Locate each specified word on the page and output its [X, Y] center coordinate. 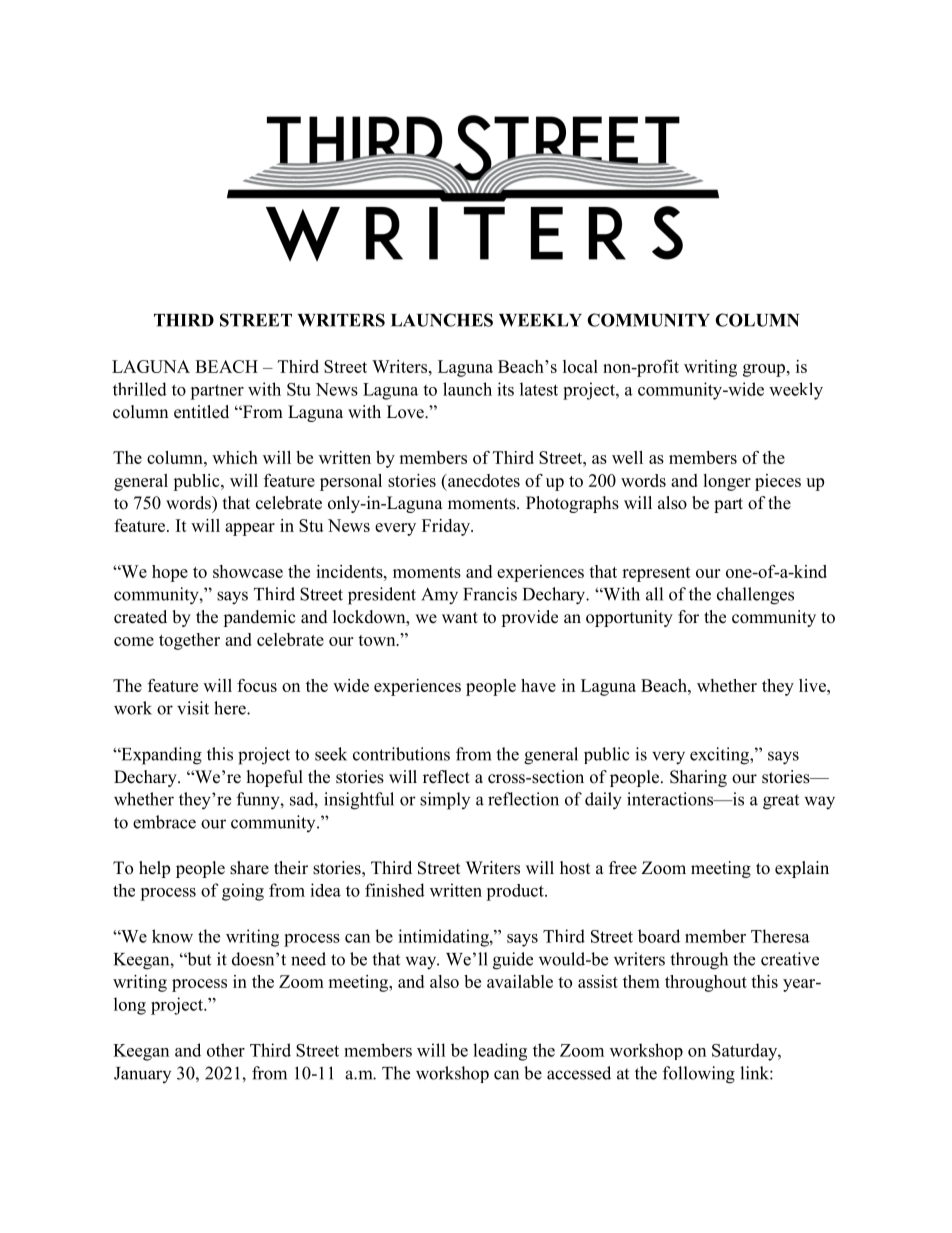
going [243, 892]
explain [802, 869]
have [538, 685]
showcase [248, 571]
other [226, 1050]
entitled [201, 412]
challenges [755, 596]
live [813, 685]
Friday [447, 527]
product [516, 892]
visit [193, 708]
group [764, 370]
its [505, 389]
